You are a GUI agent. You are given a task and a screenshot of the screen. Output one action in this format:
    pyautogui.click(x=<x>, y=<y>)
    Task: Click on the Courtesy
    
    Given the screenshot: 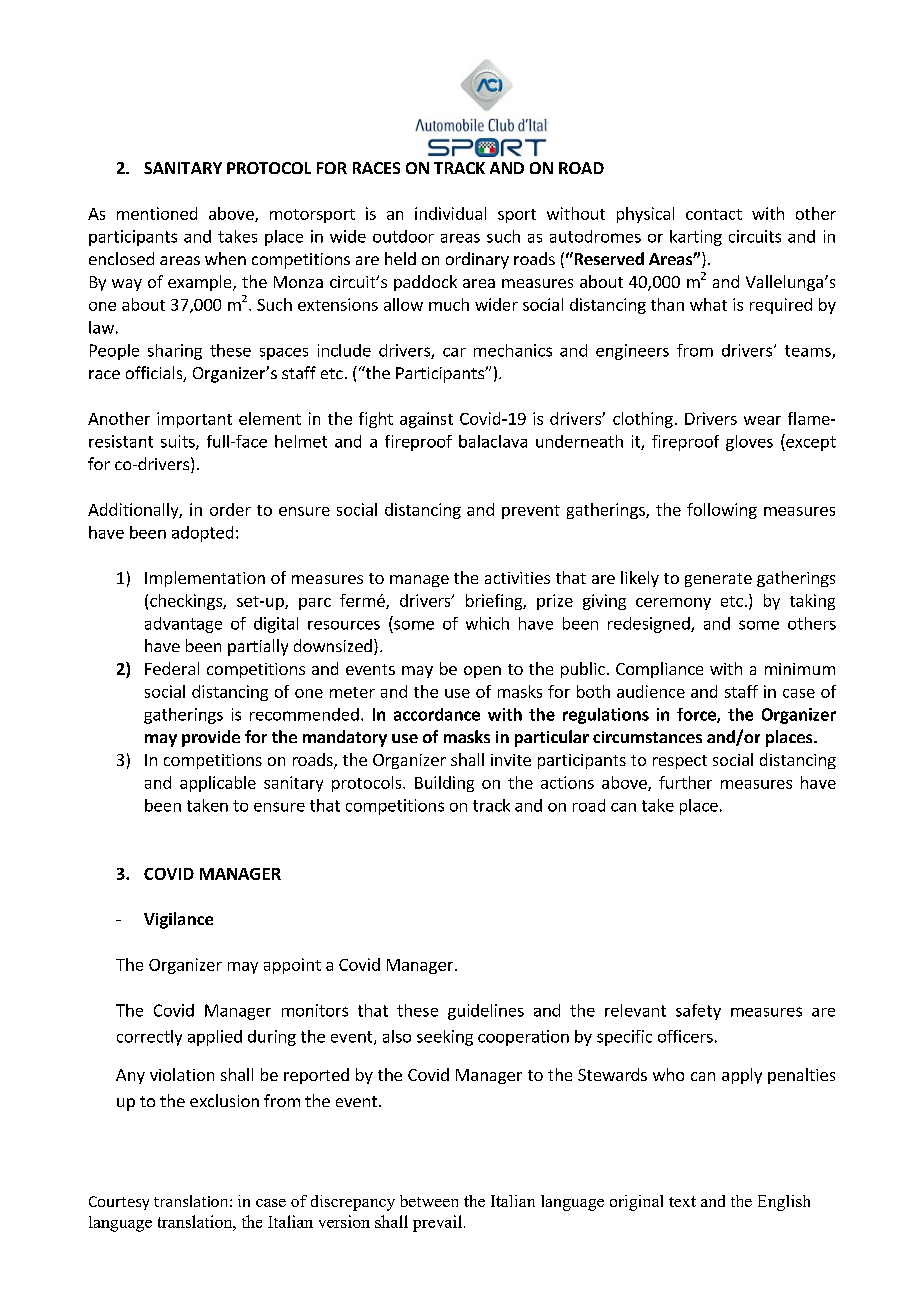 What is the action you would take?
    pyautogui.click(x=119, y=1203)
